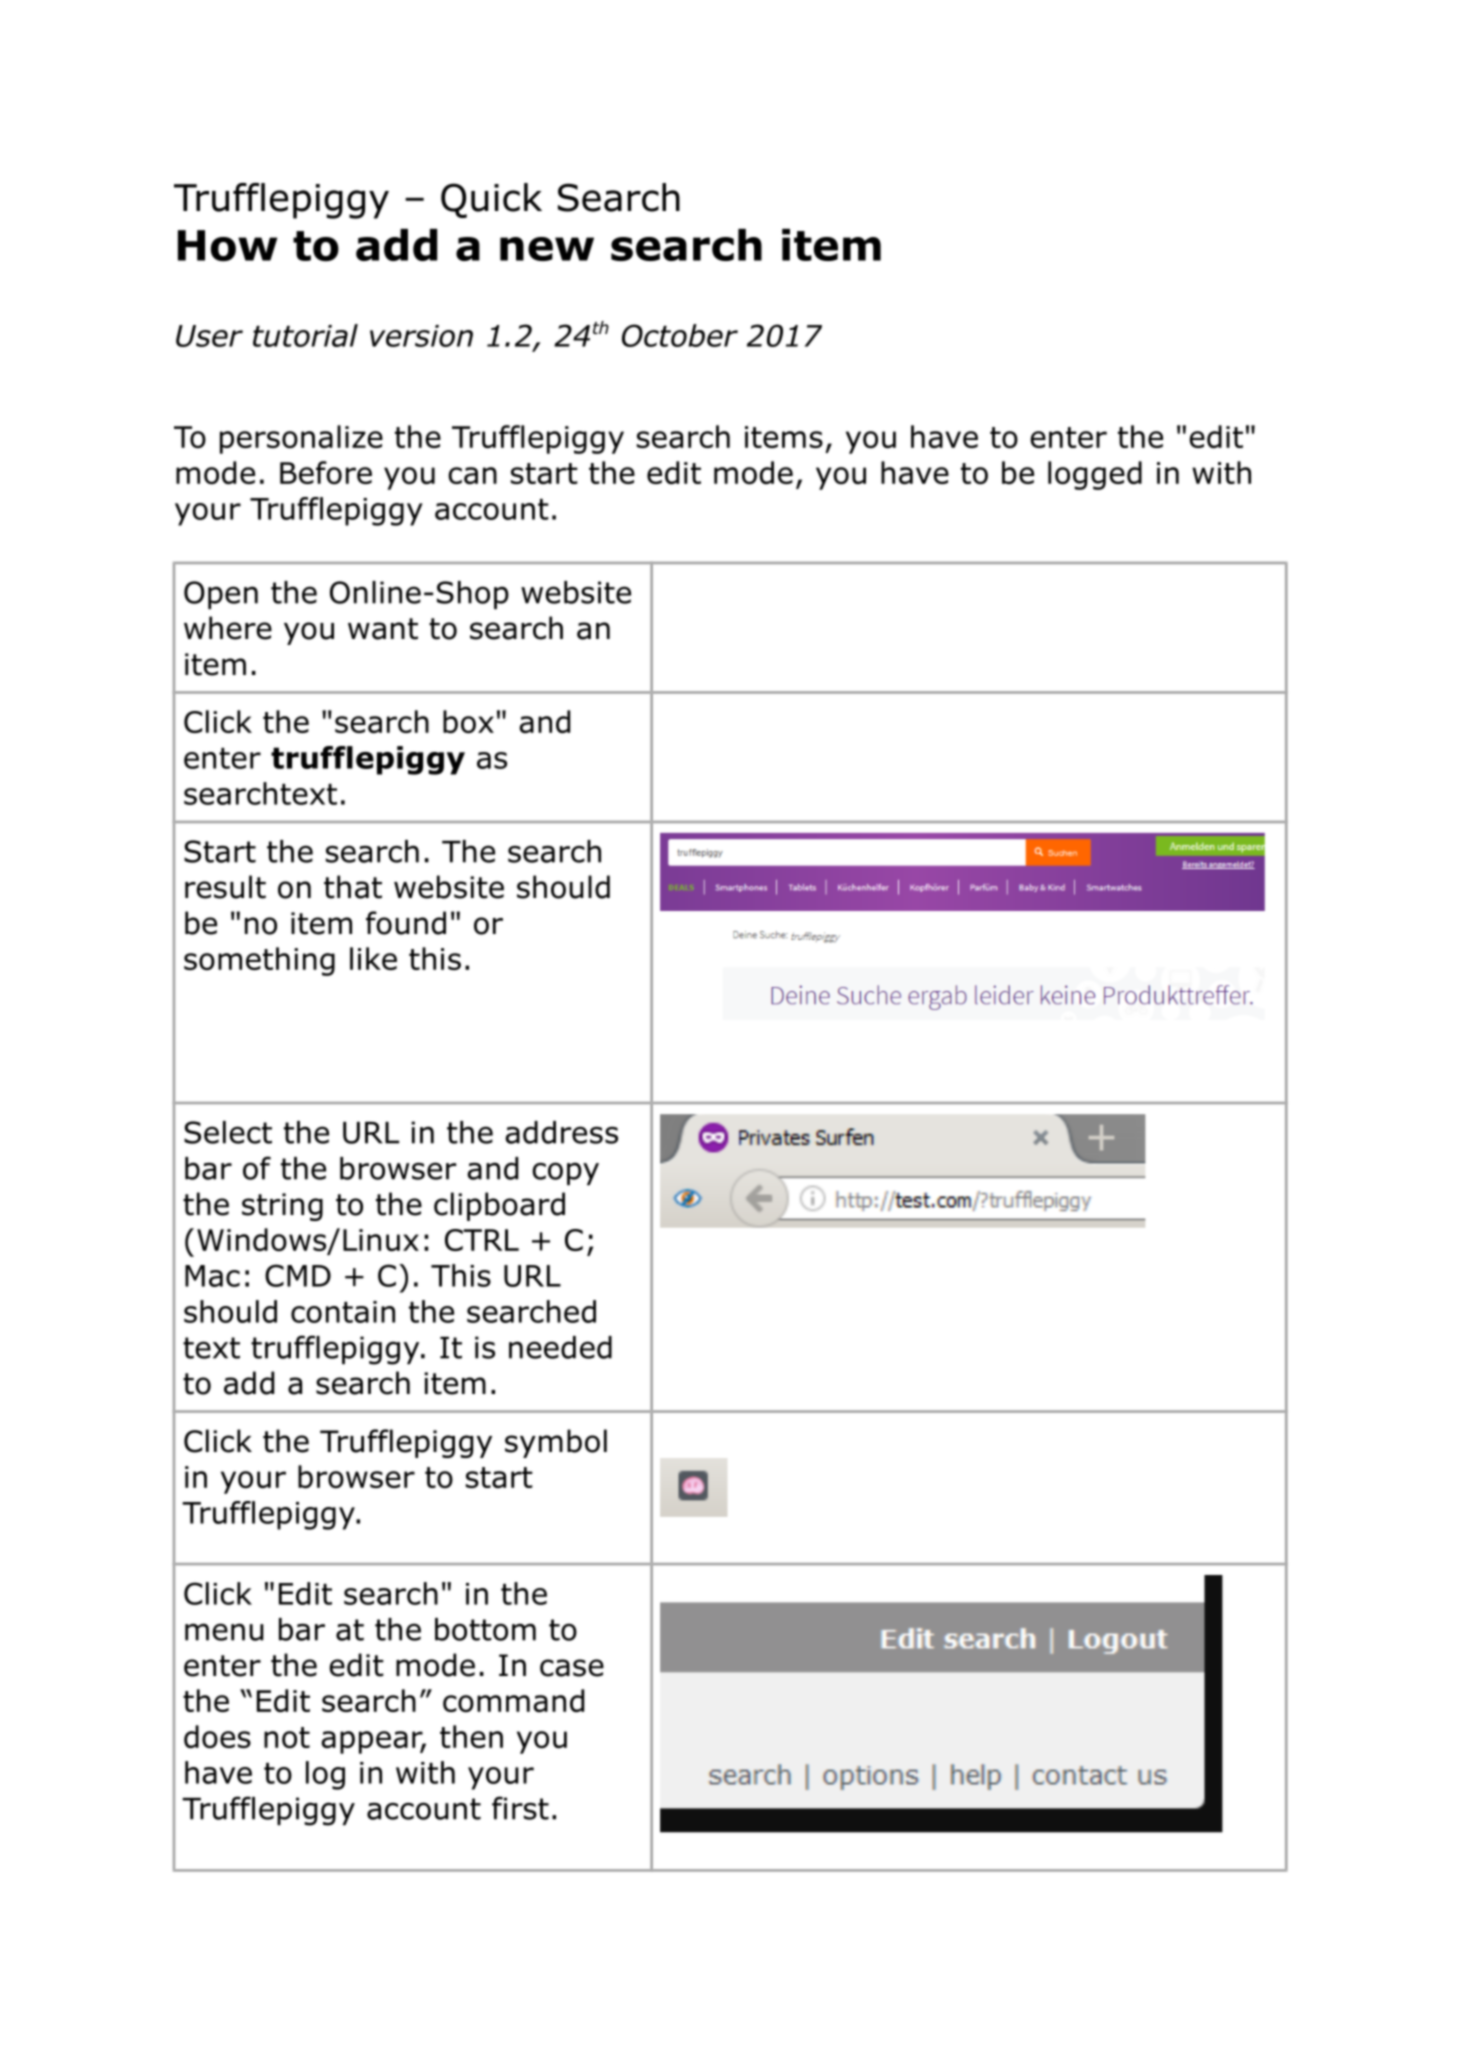 The height and width of the screenshot is (2065, 1459). Describe the element at coordinates (343, 1312) in the screenshot. I see `contain` at that location.
